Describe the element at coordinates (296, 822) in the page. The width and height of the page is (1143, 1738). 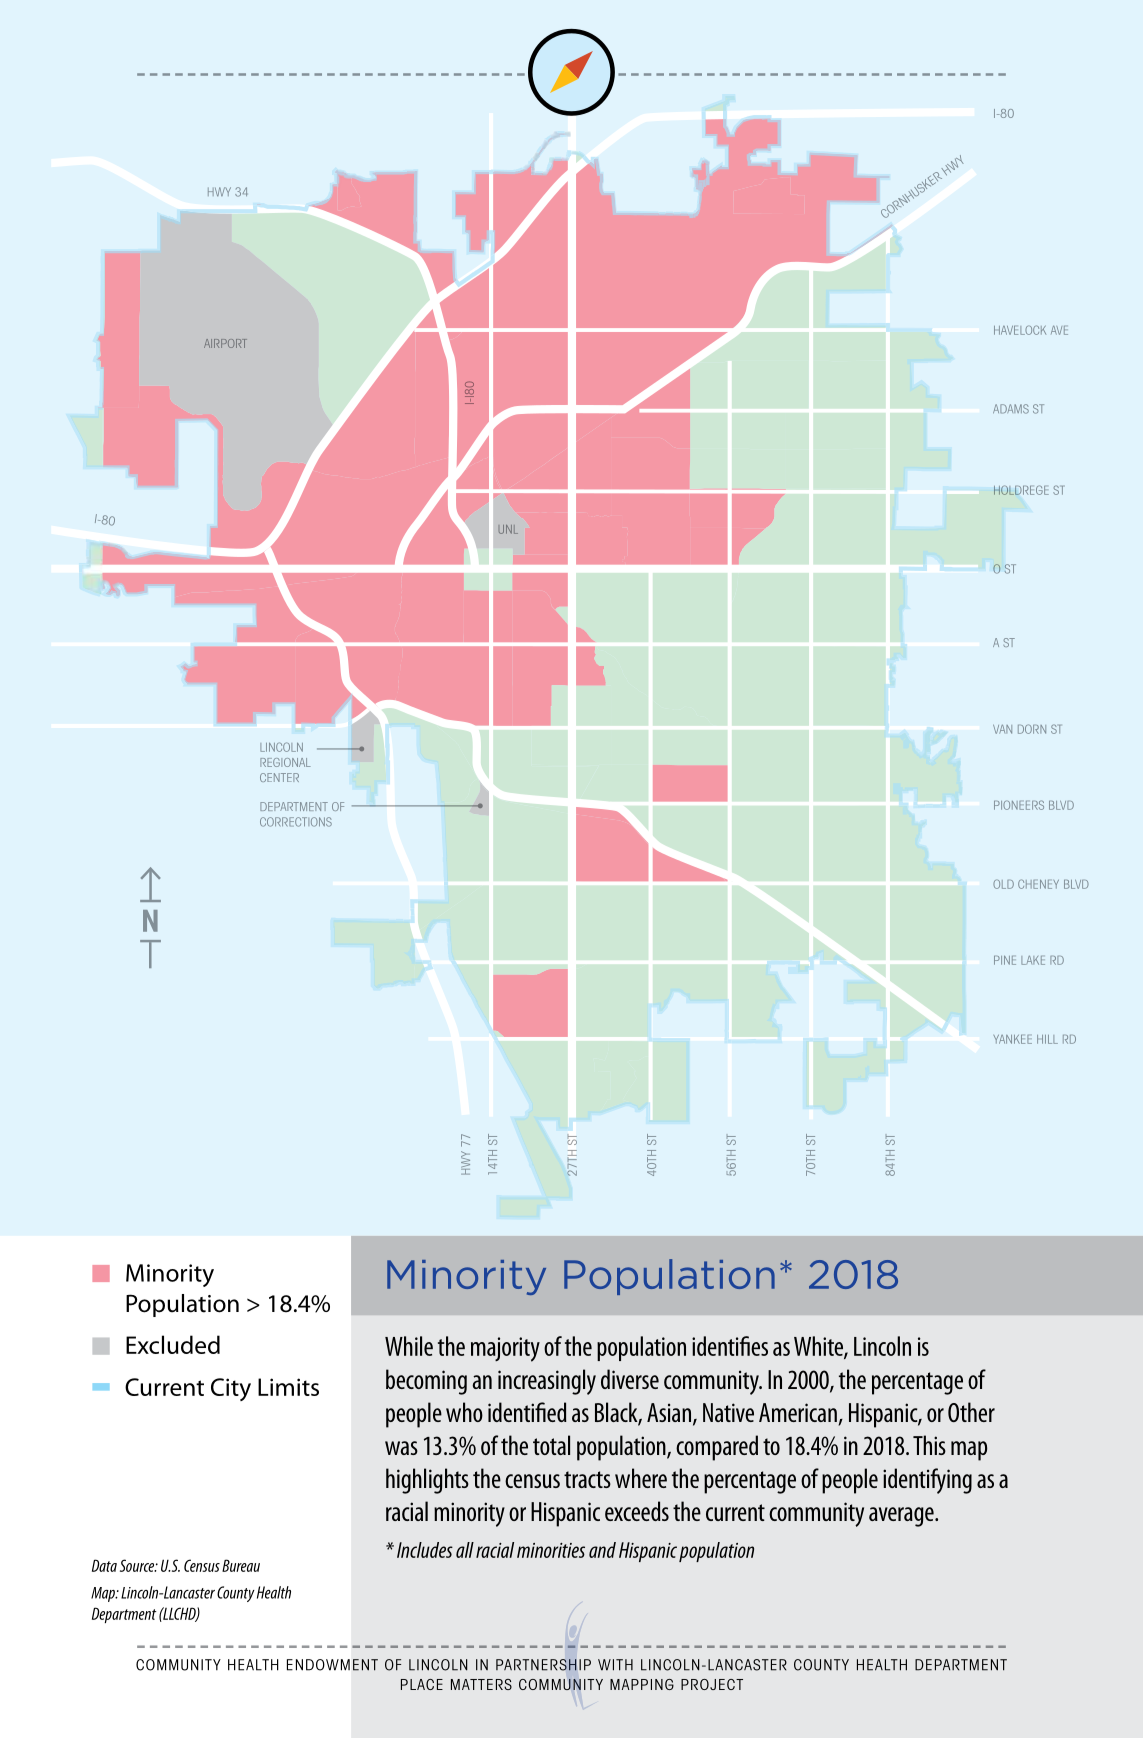
I see `Corrections` at that location.
